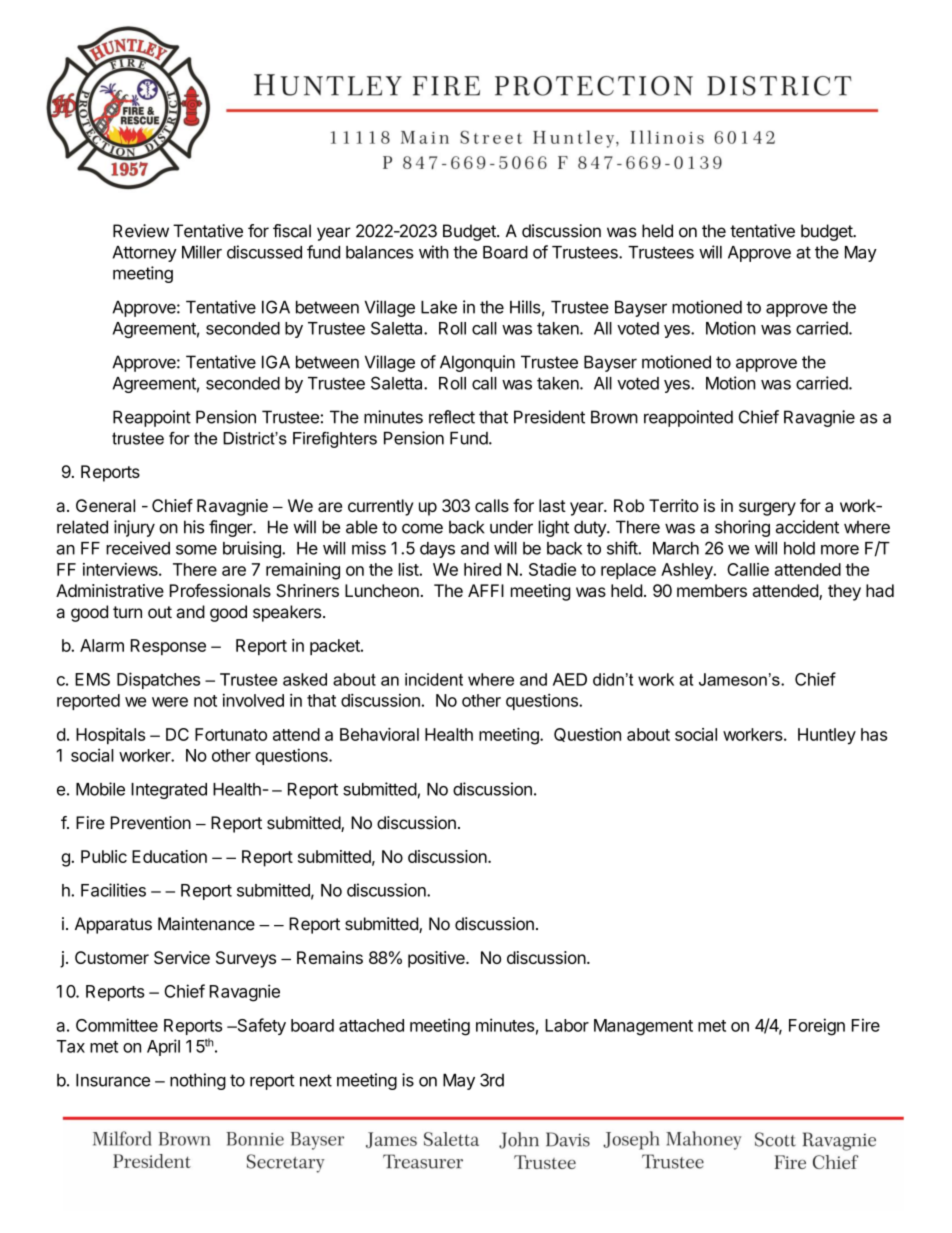  I want to click on incident, so click(434, 679).
